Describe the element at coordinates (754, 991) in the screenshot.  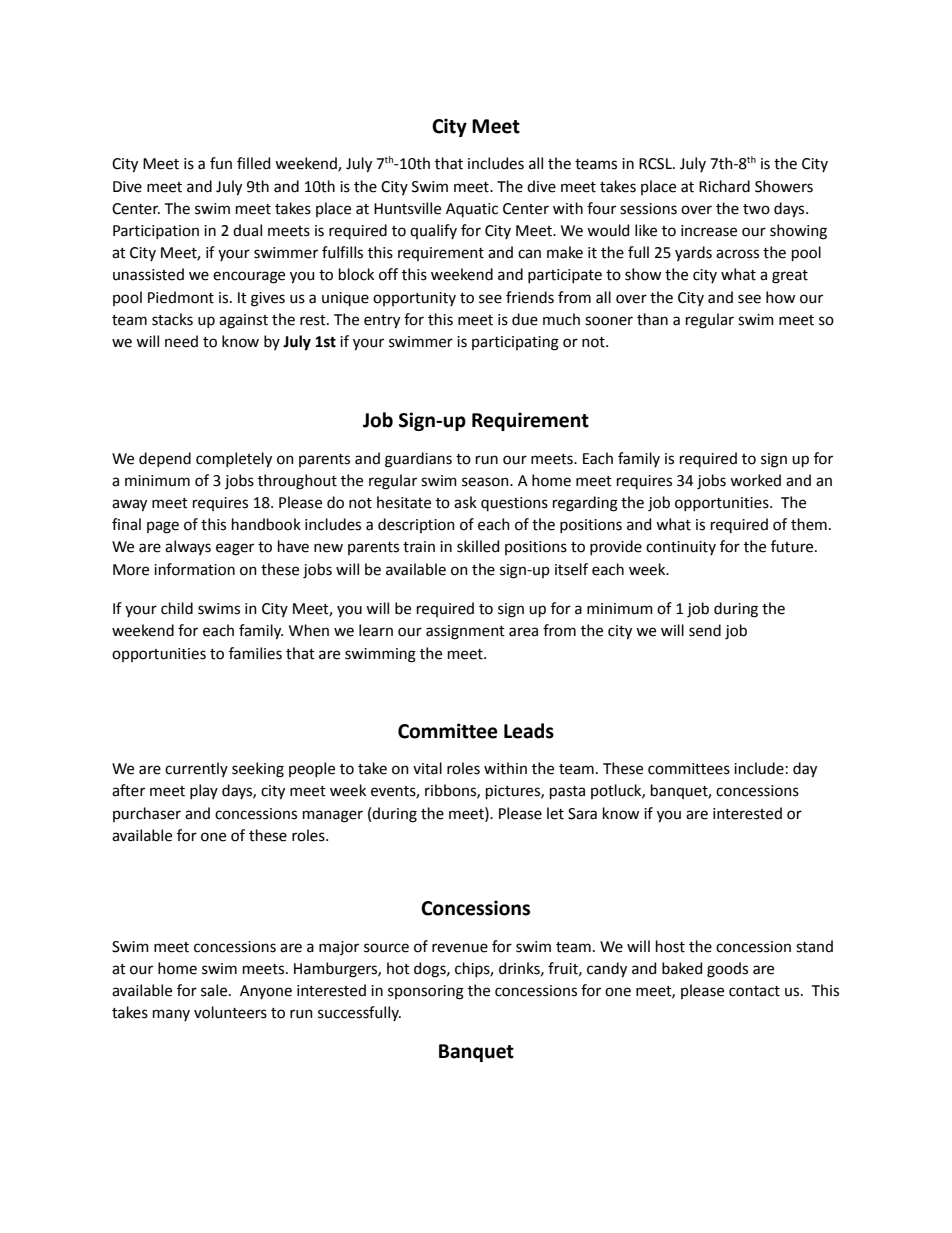
I see `contact` at that location.
